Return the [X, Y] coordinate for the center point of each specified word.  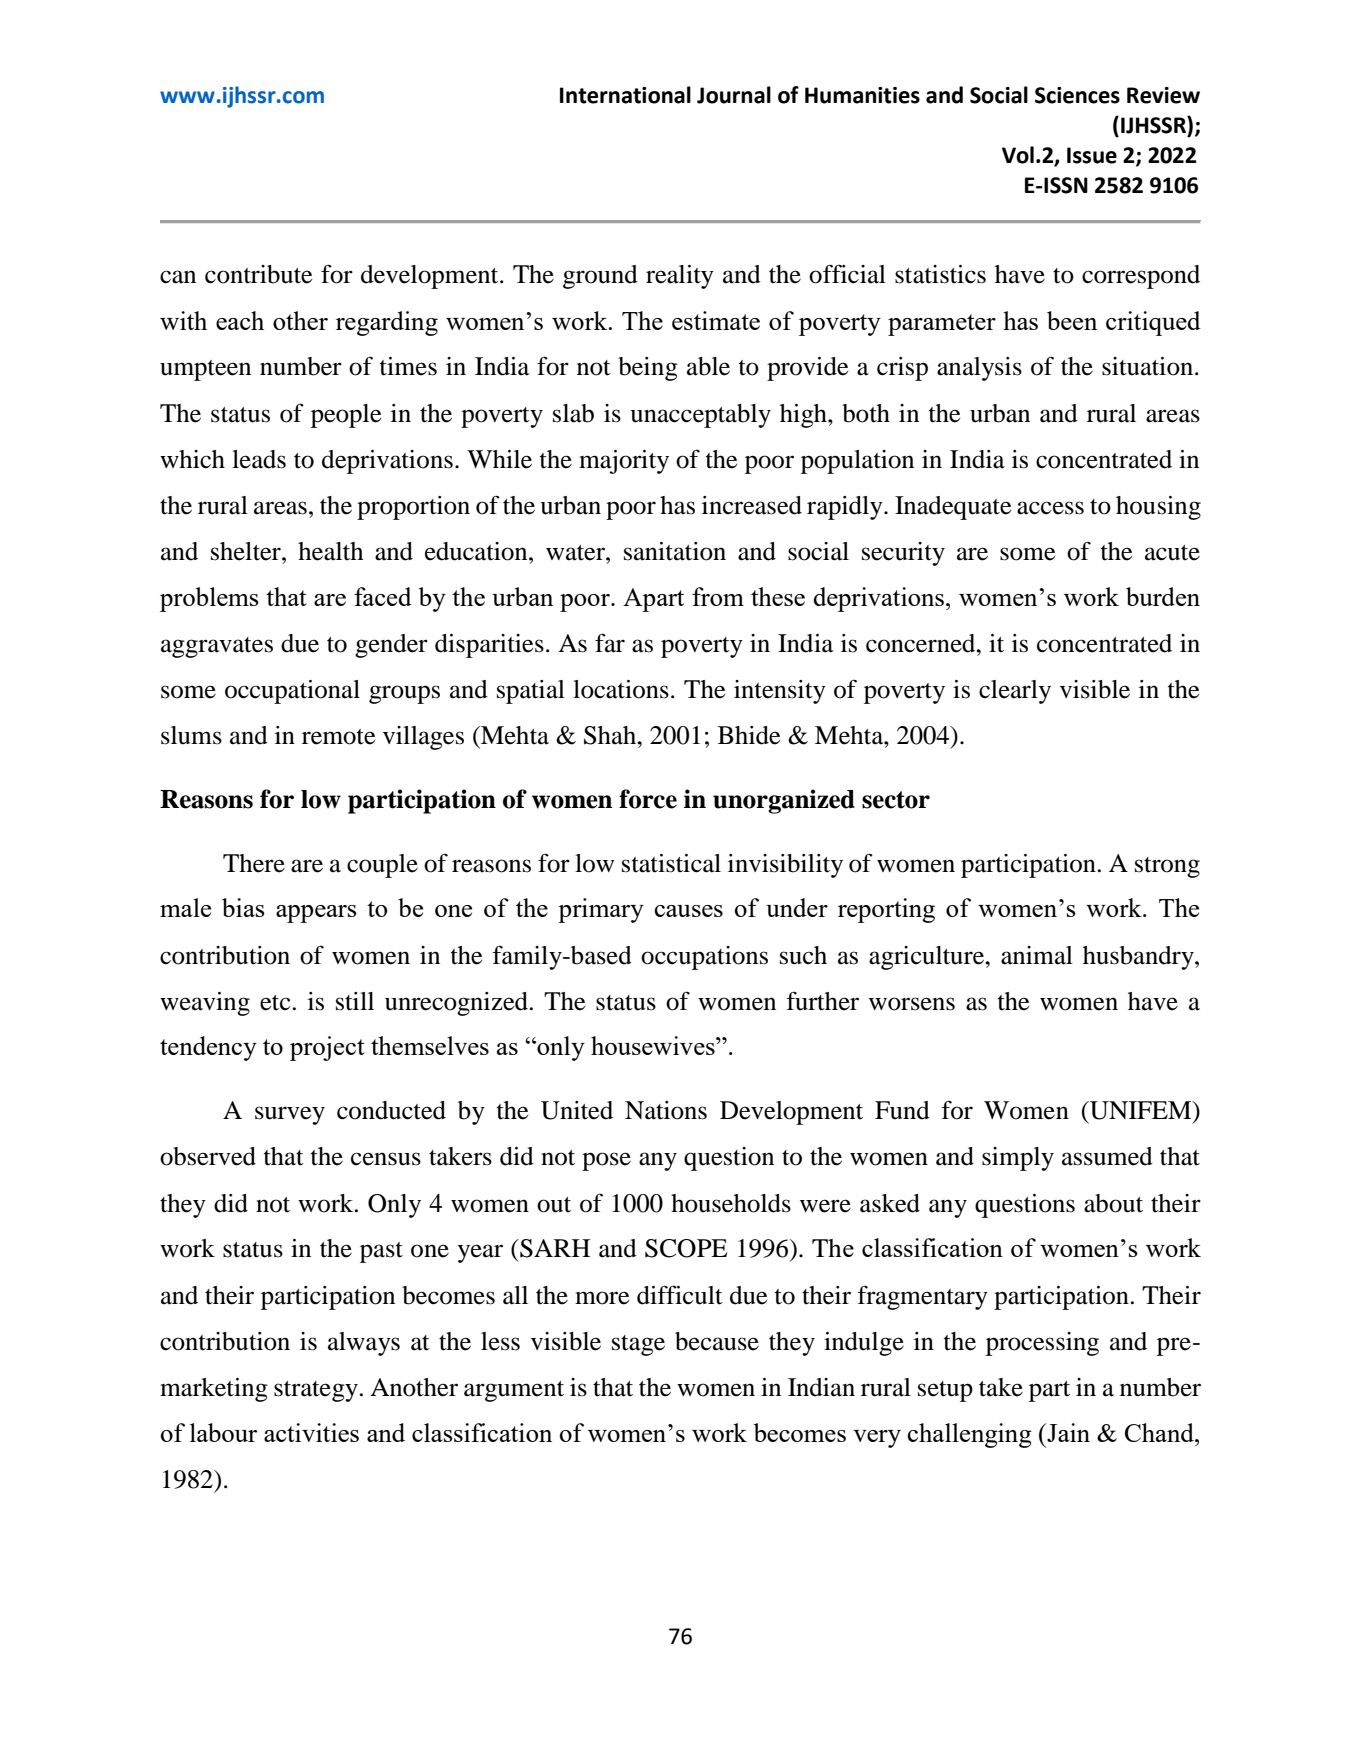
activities [311, 1432]
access [1050, 508]
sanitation [675, 551]
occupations [704, 958]
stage [638, 1345]
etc [275, 1003]
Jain [1067, 1432]
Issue [1092, 155]
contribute [258, 274]
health [330, 551]
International [625, 95]
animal [1037, 955]
